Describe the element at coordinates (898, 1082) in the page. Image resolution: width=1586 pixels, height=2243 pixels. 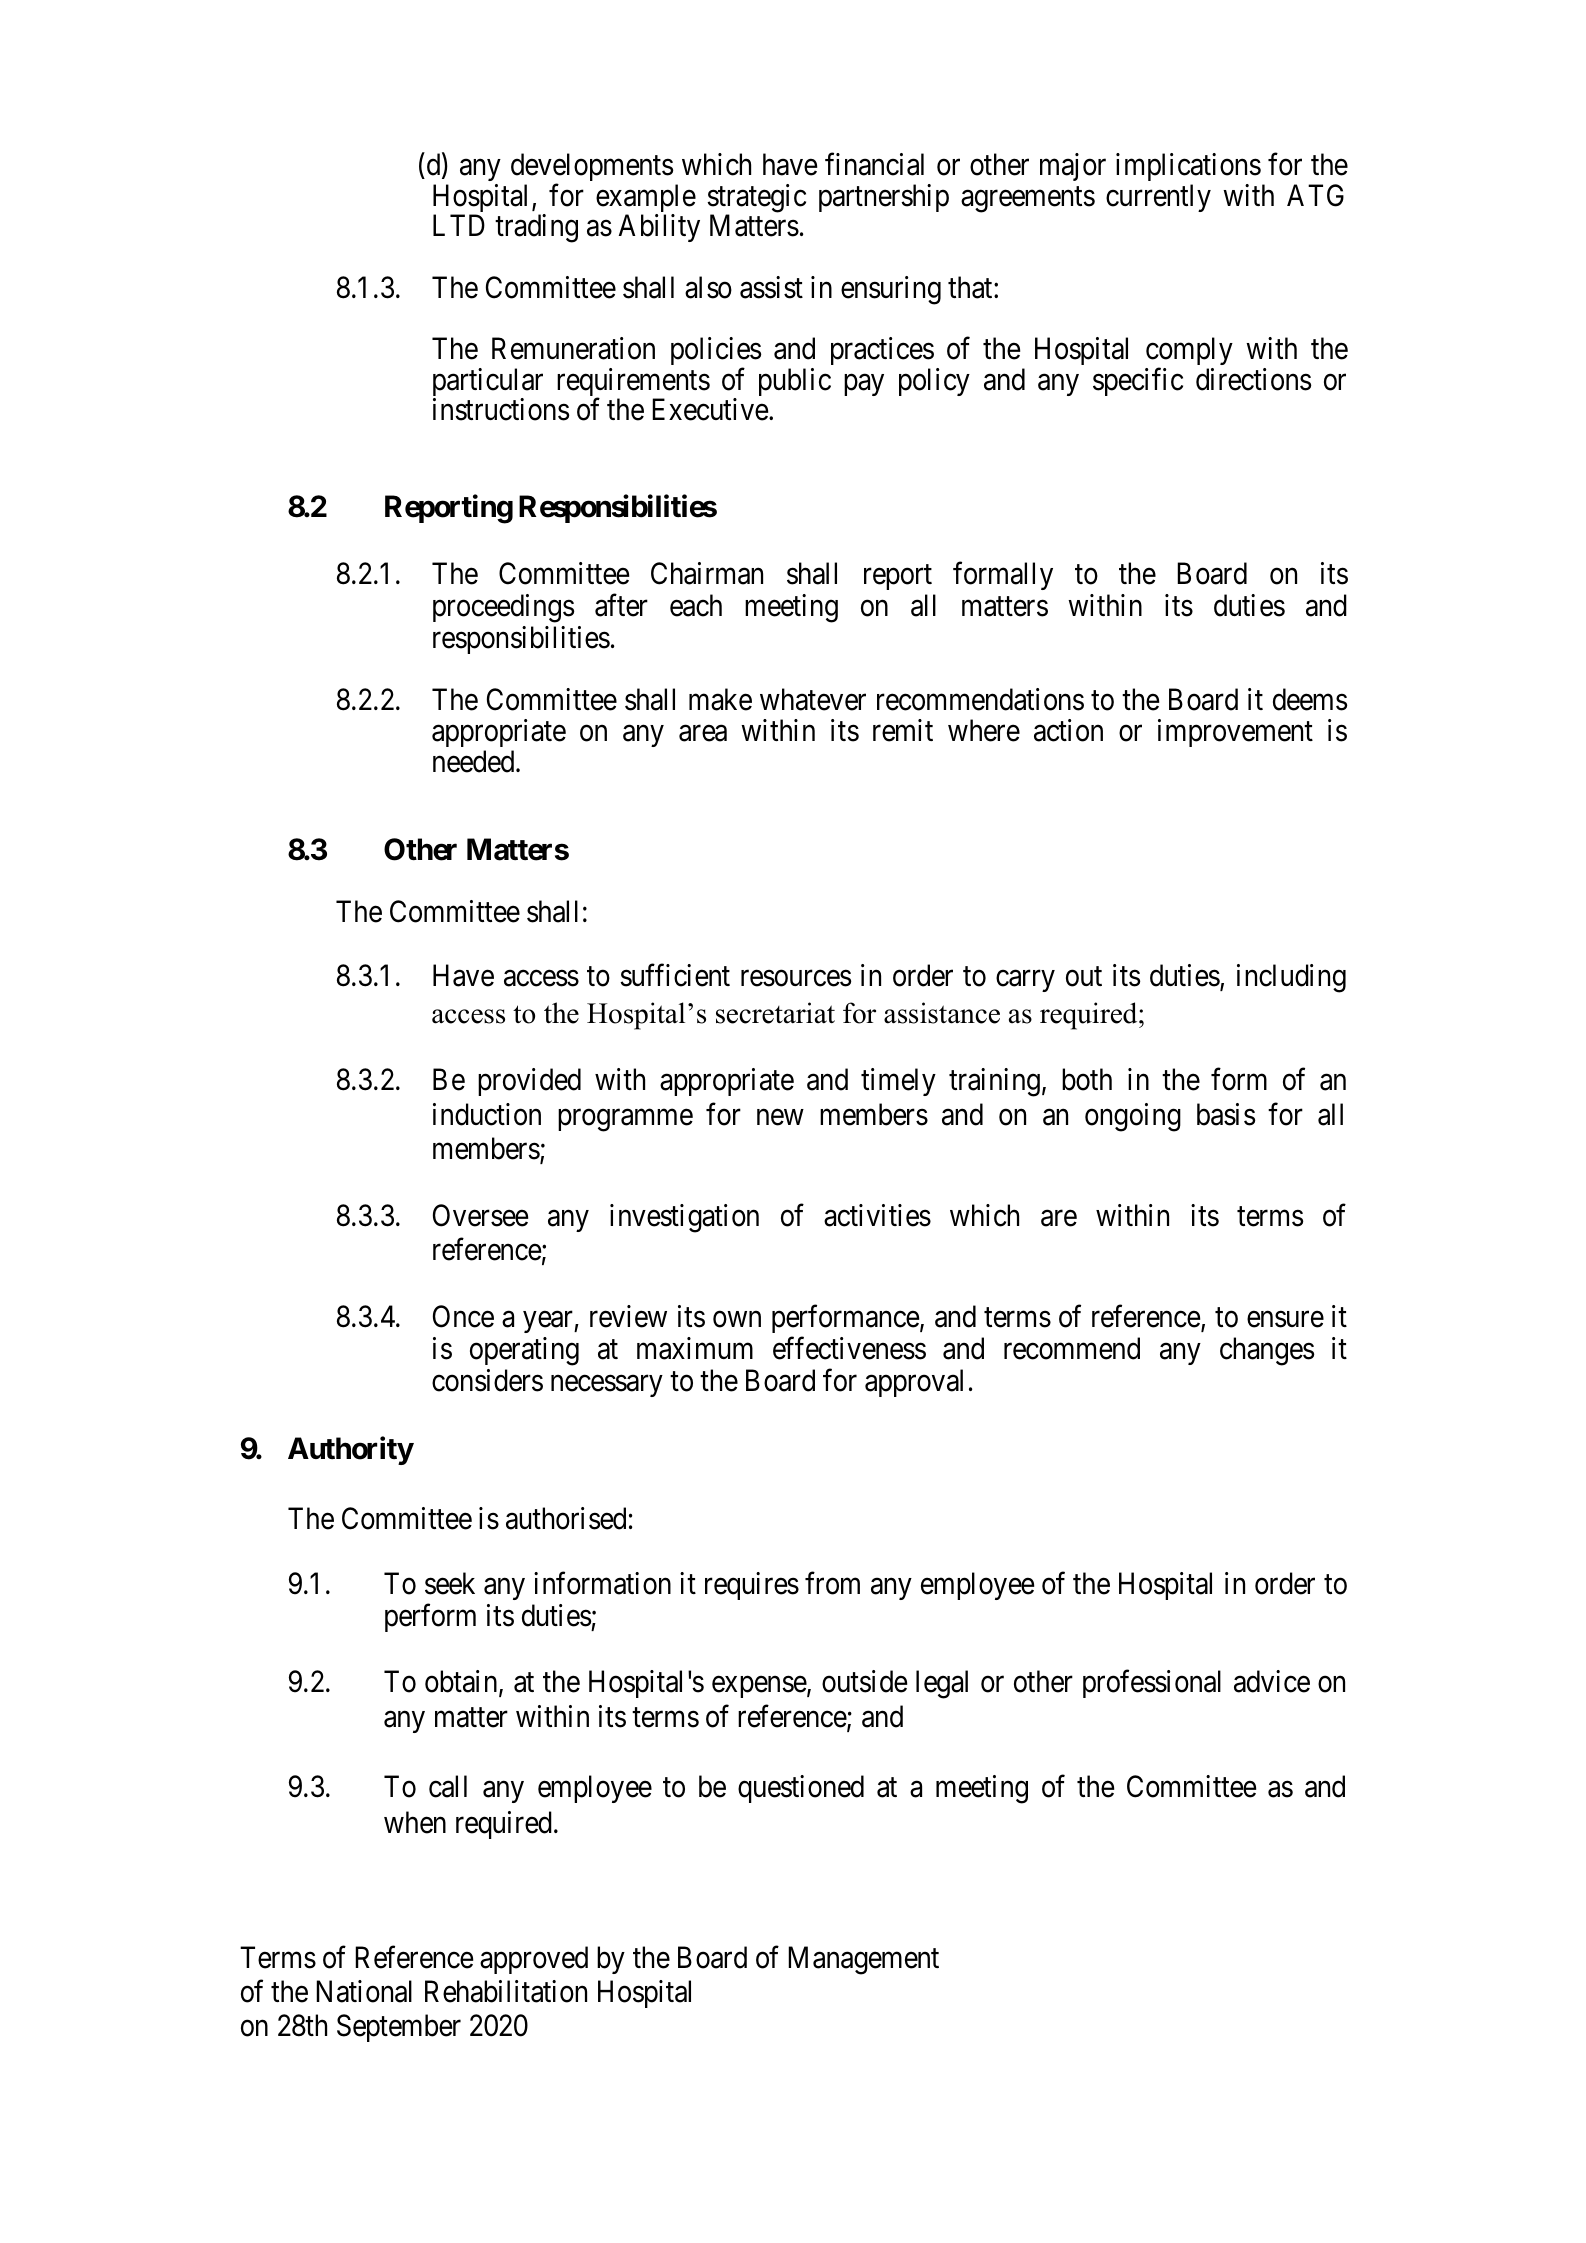
I see `timely` at that location.
